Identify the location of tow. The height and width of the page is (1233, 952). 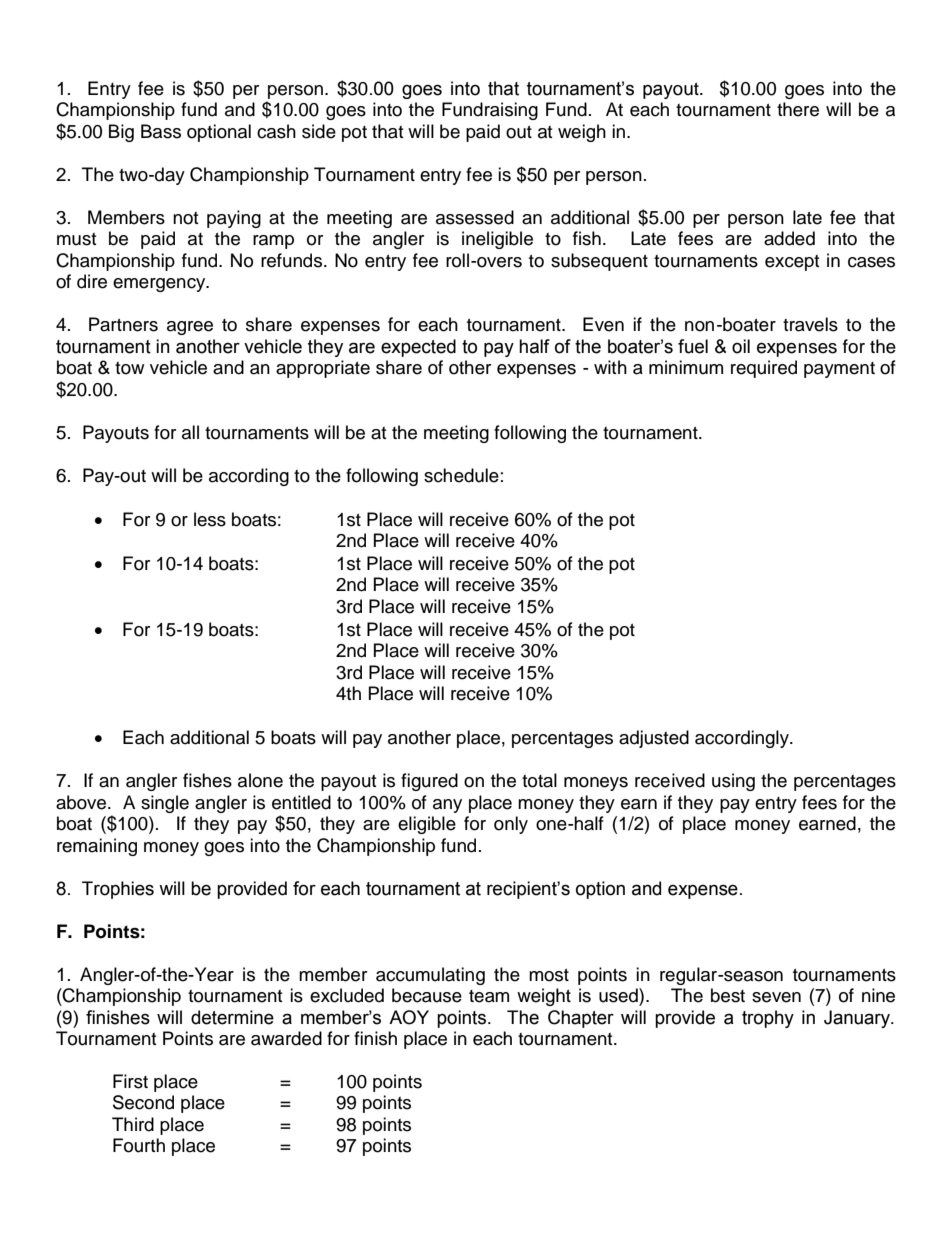
(129, 368).
